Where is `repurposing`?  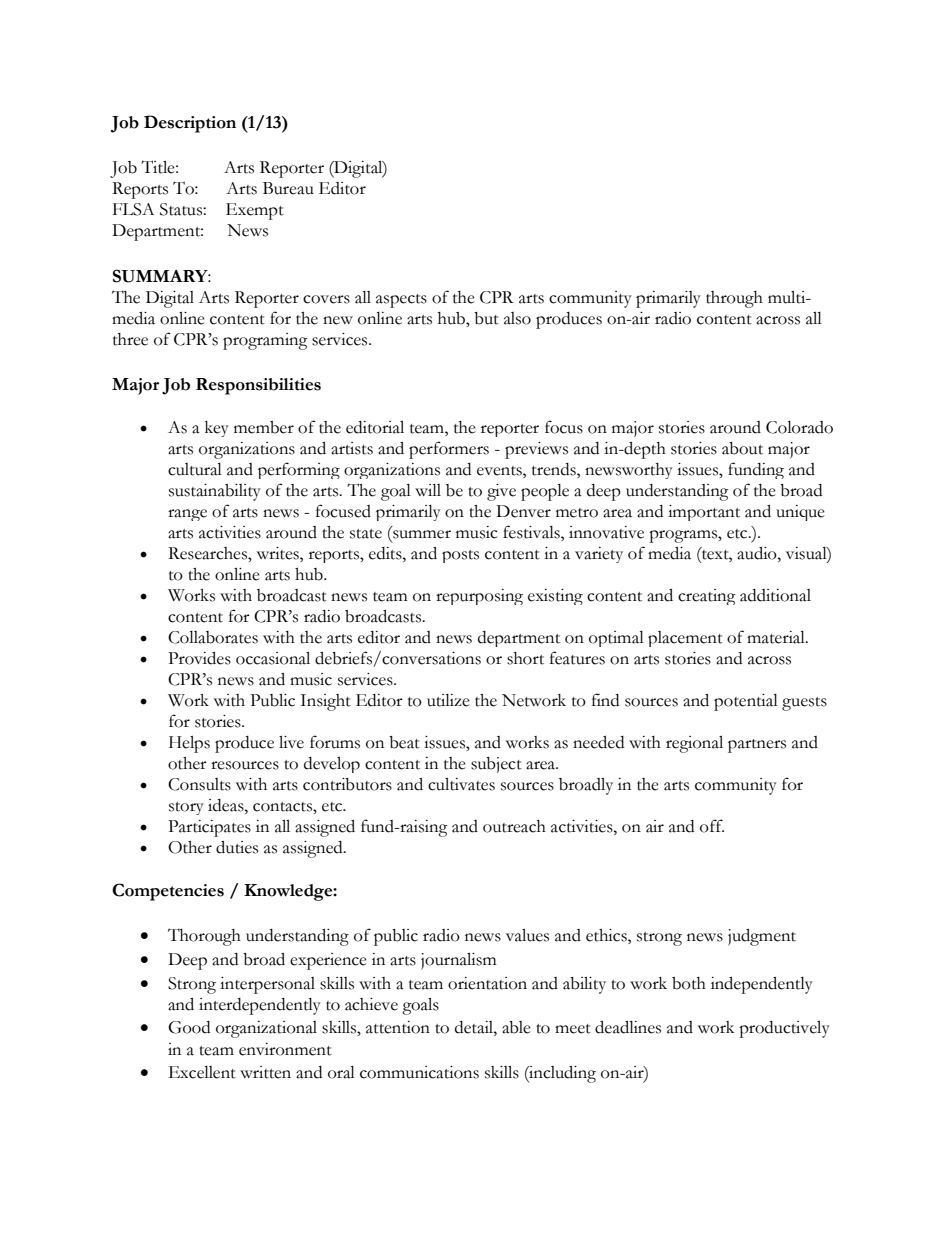
repurposing is located at coordinates (479, 597).
